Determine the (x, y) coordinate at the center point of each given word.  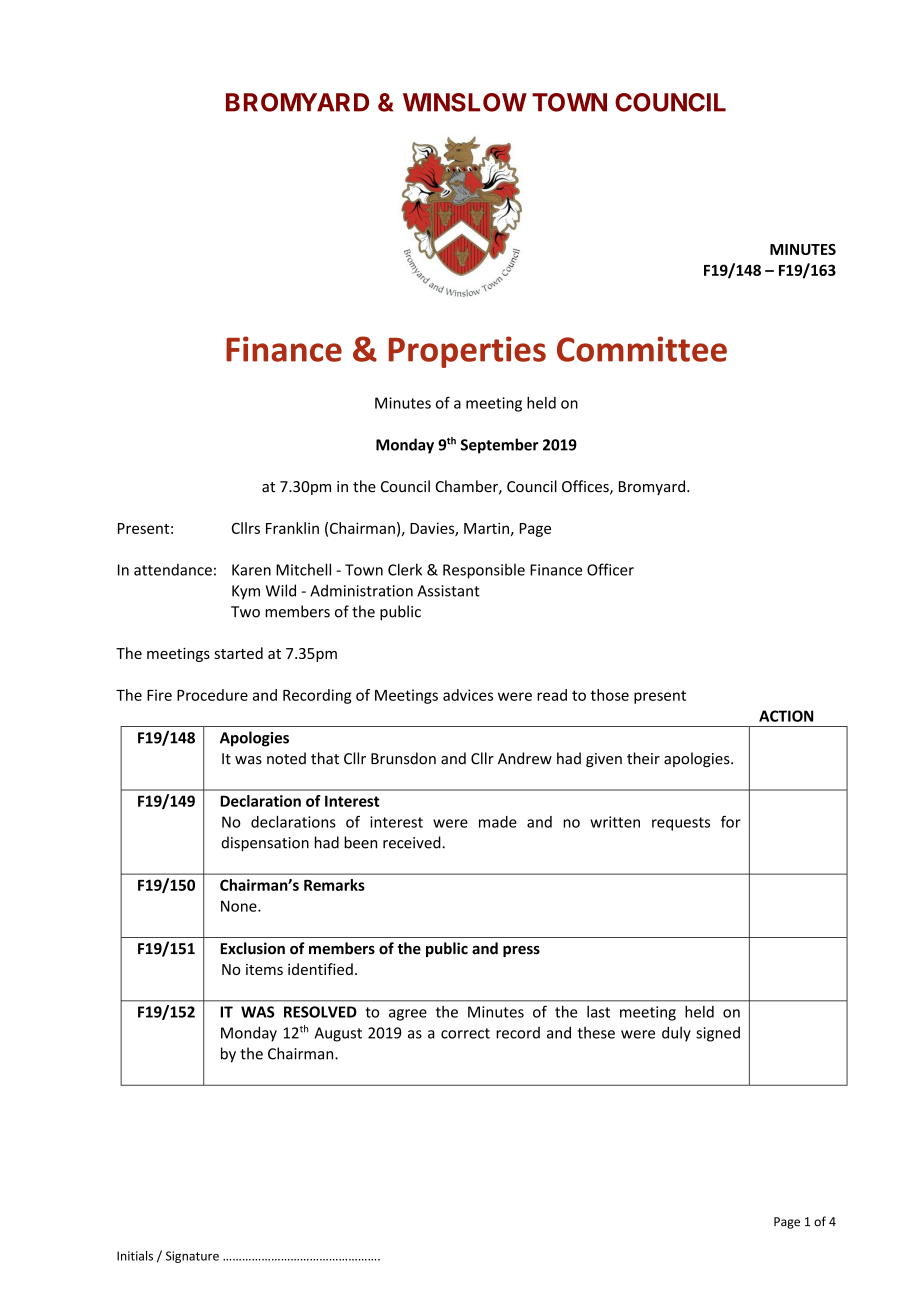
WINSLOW (465, 102)
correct (465, 1033)
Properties (467, 352)
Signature (192, 1257)
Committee (642, 349)
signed (718, 1034)
